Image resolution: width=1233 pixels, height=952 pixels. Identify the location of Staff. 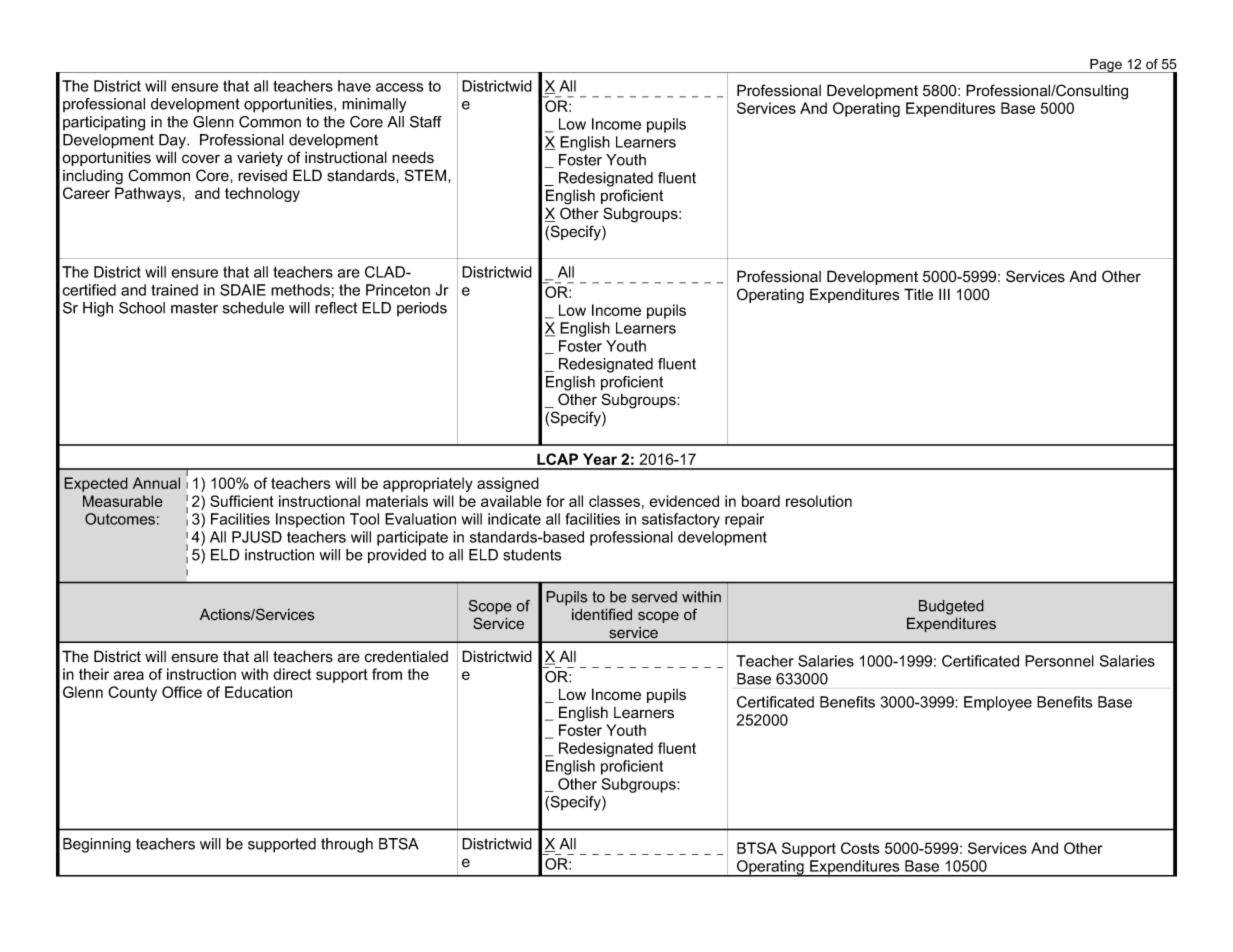
(426, 122).
